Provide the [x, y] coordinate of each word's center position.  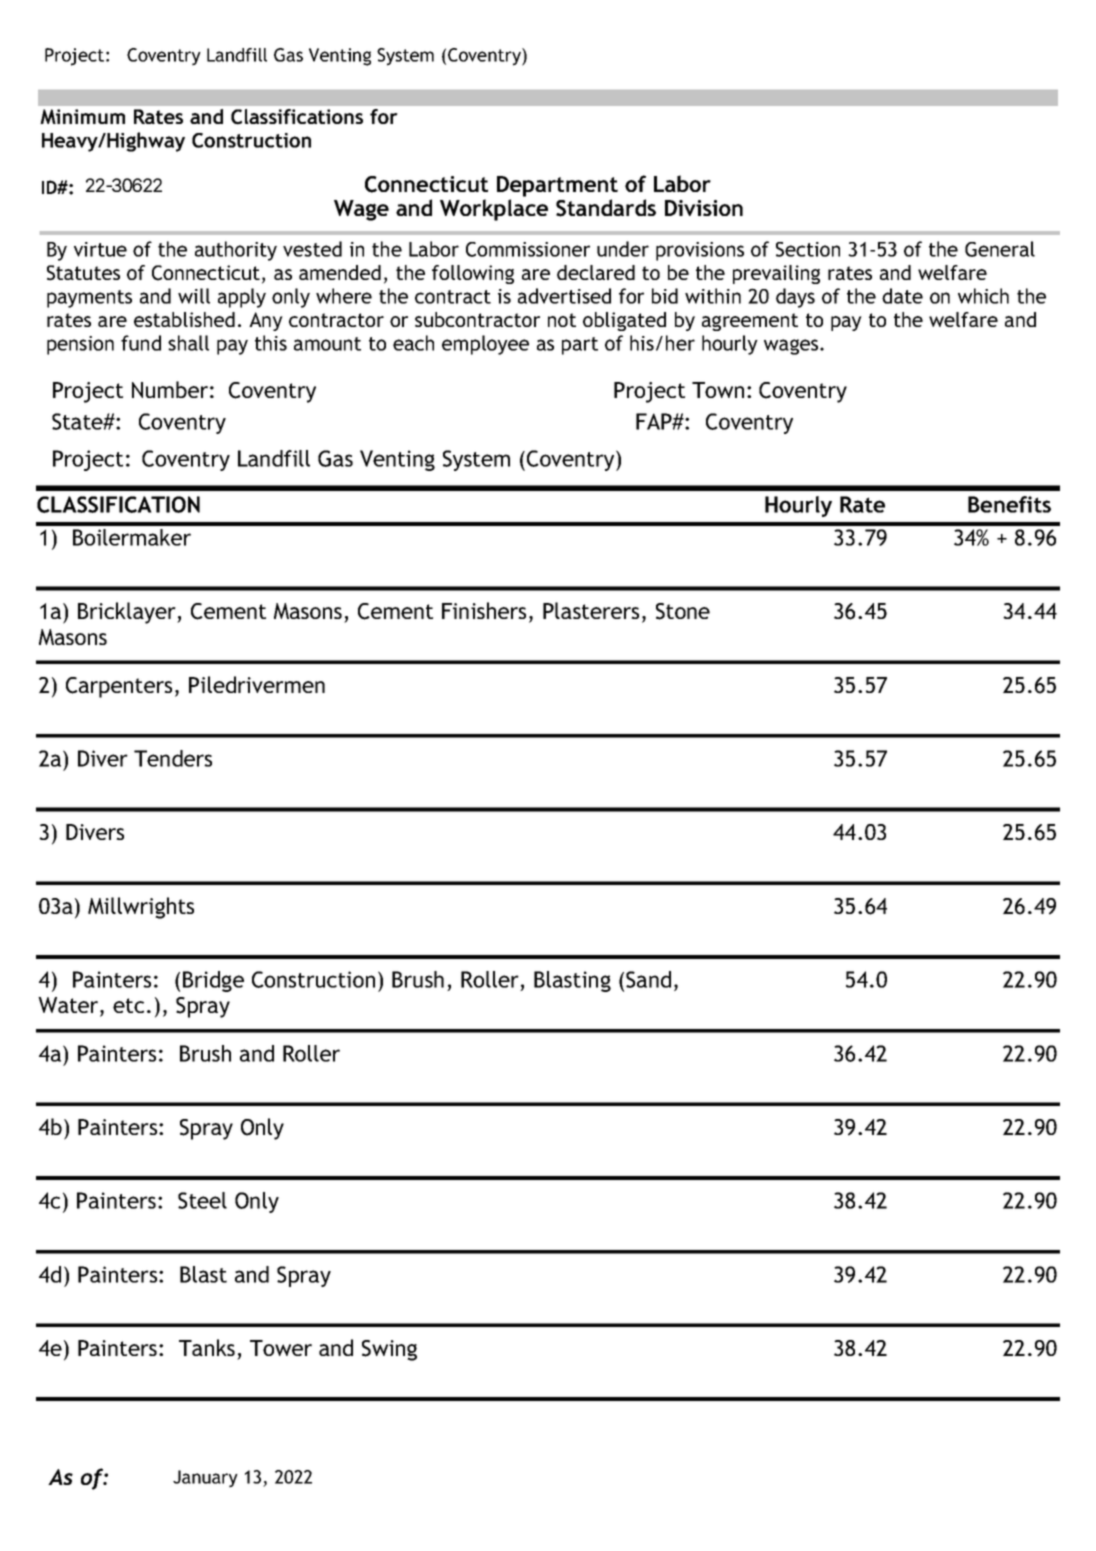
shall [188, 343]
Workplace [494, 210]
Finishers [484, 610]
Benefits [1009, 504]
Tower [281, 1348]
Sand [648, 979]
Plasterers [591, 610]
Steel [202, 1200]
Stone [683, 611]
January [205, 1479]
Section [808, 249]
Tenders [173, 758]
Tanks [207, 1347]
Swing [389, 1350]
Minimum [82, 116]
